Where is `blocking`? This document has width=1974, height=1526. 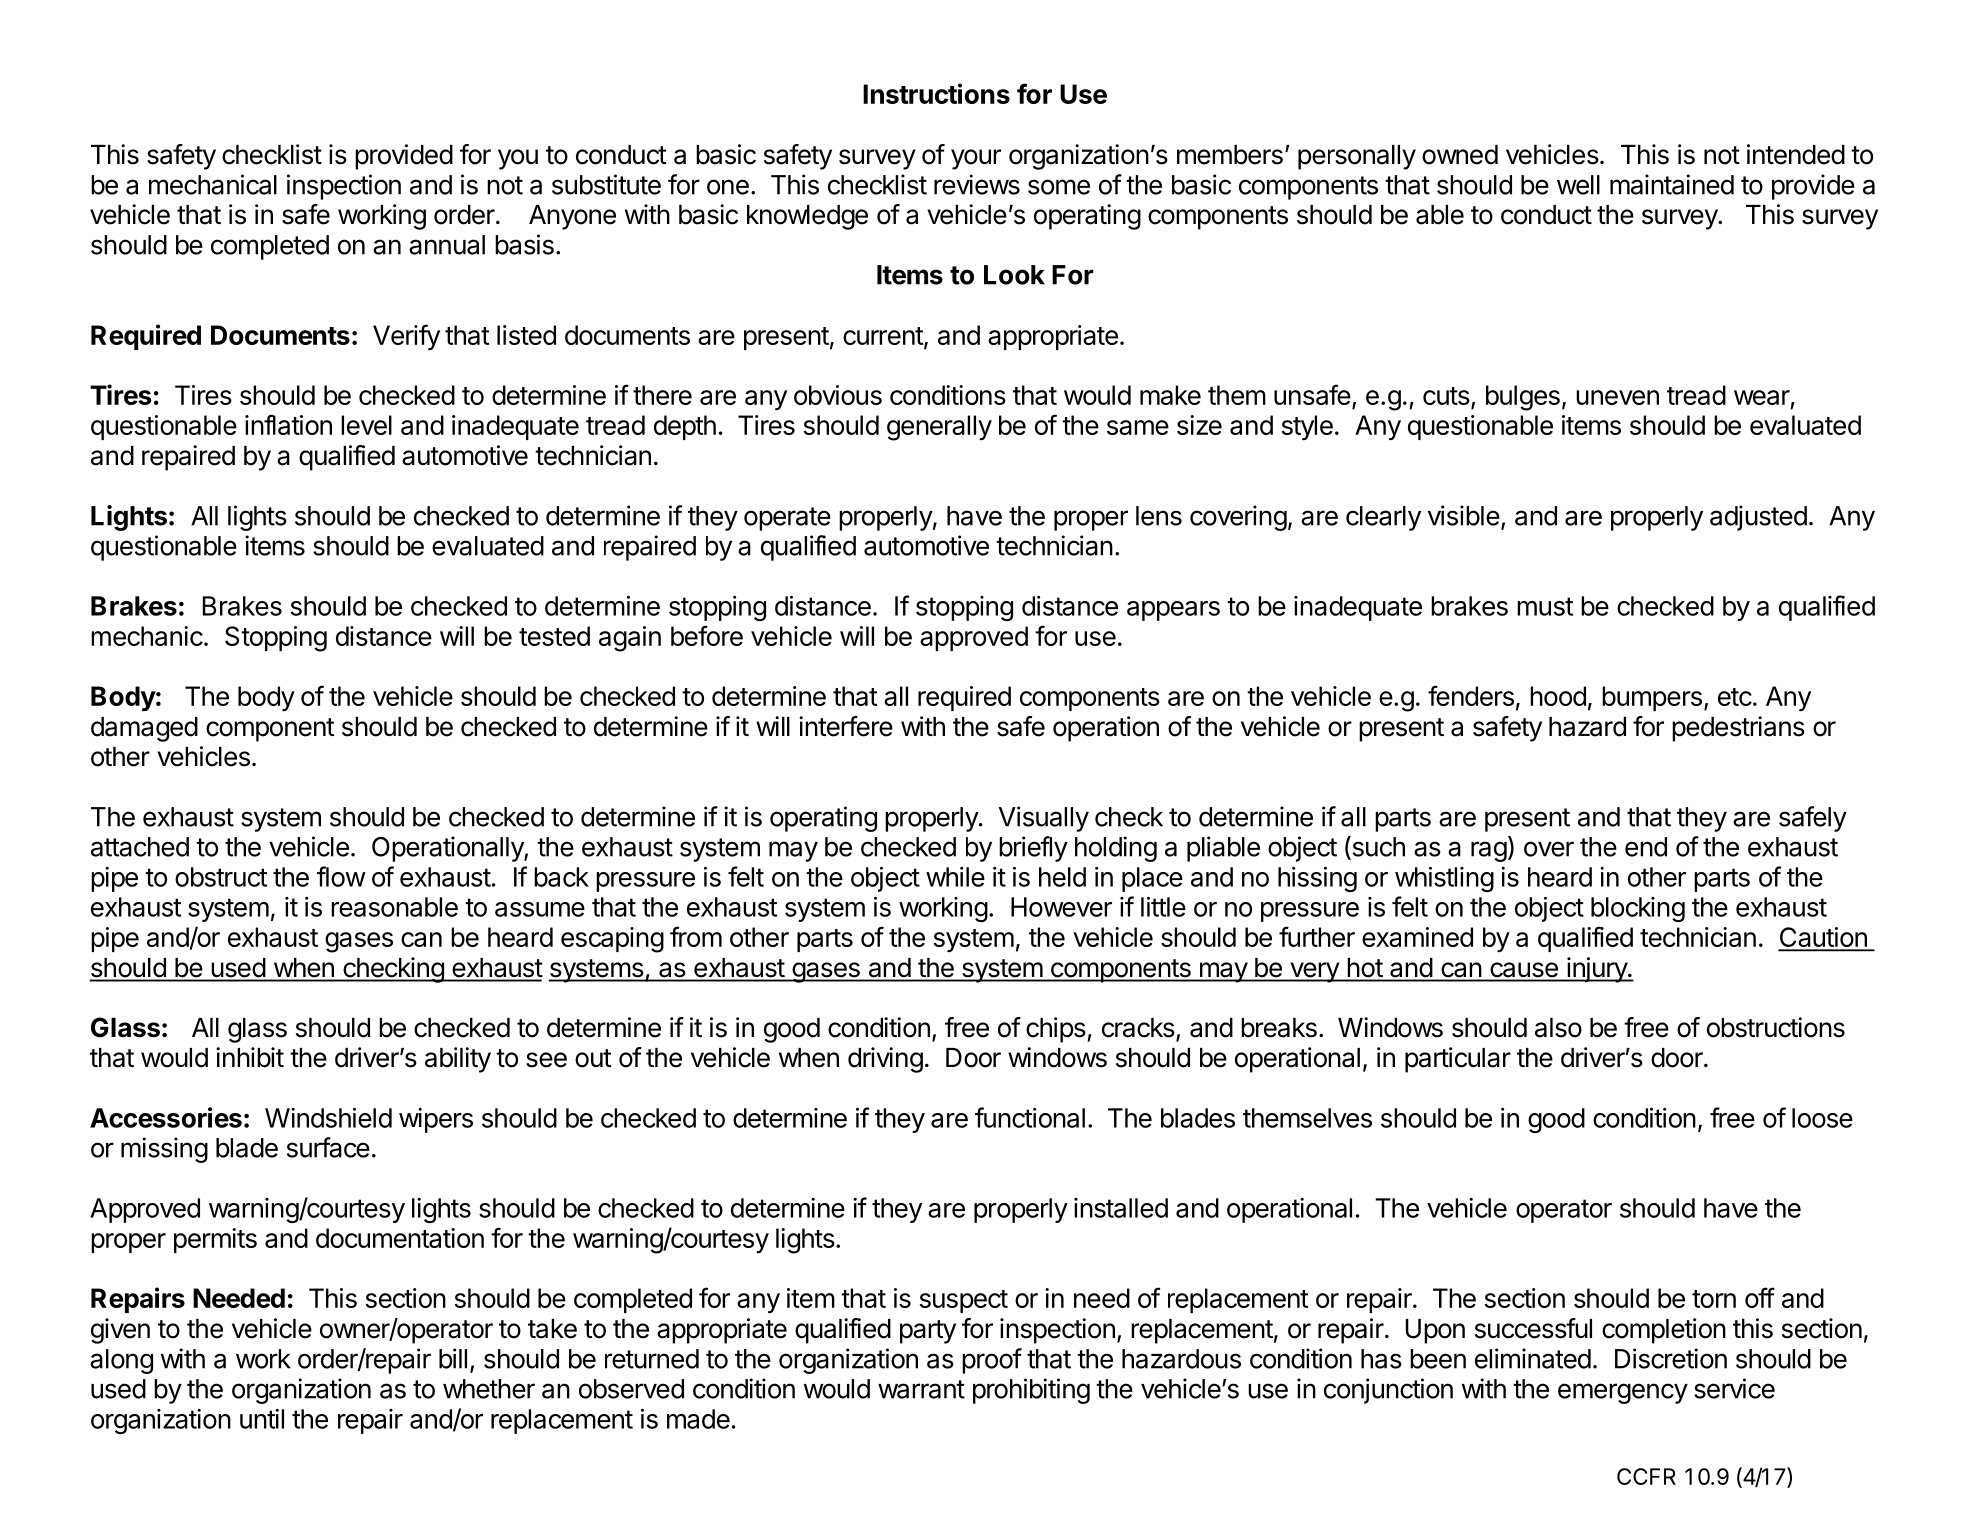
blocking is located at coordinates (1638, 909).
